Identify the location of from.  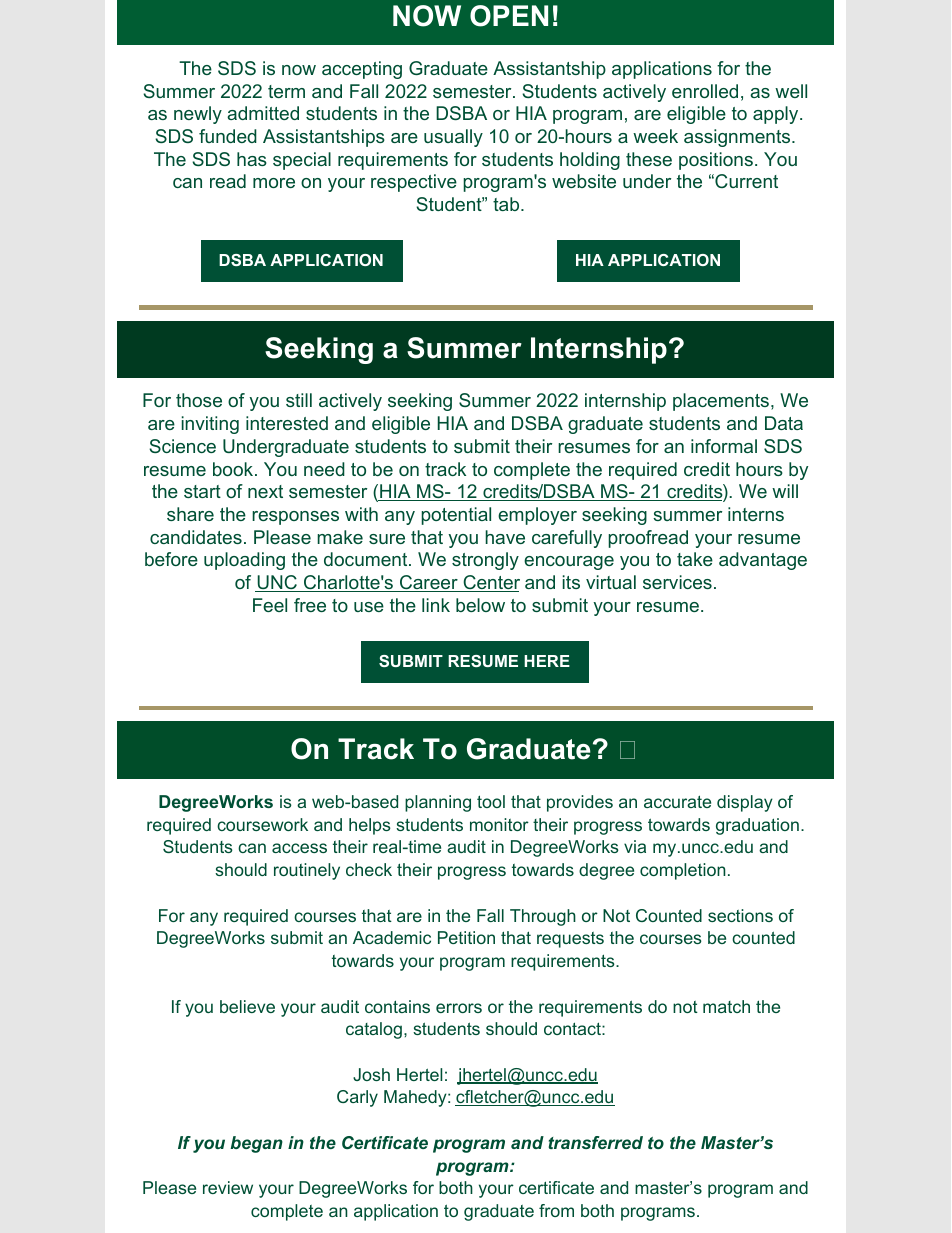
(556, 1210).
